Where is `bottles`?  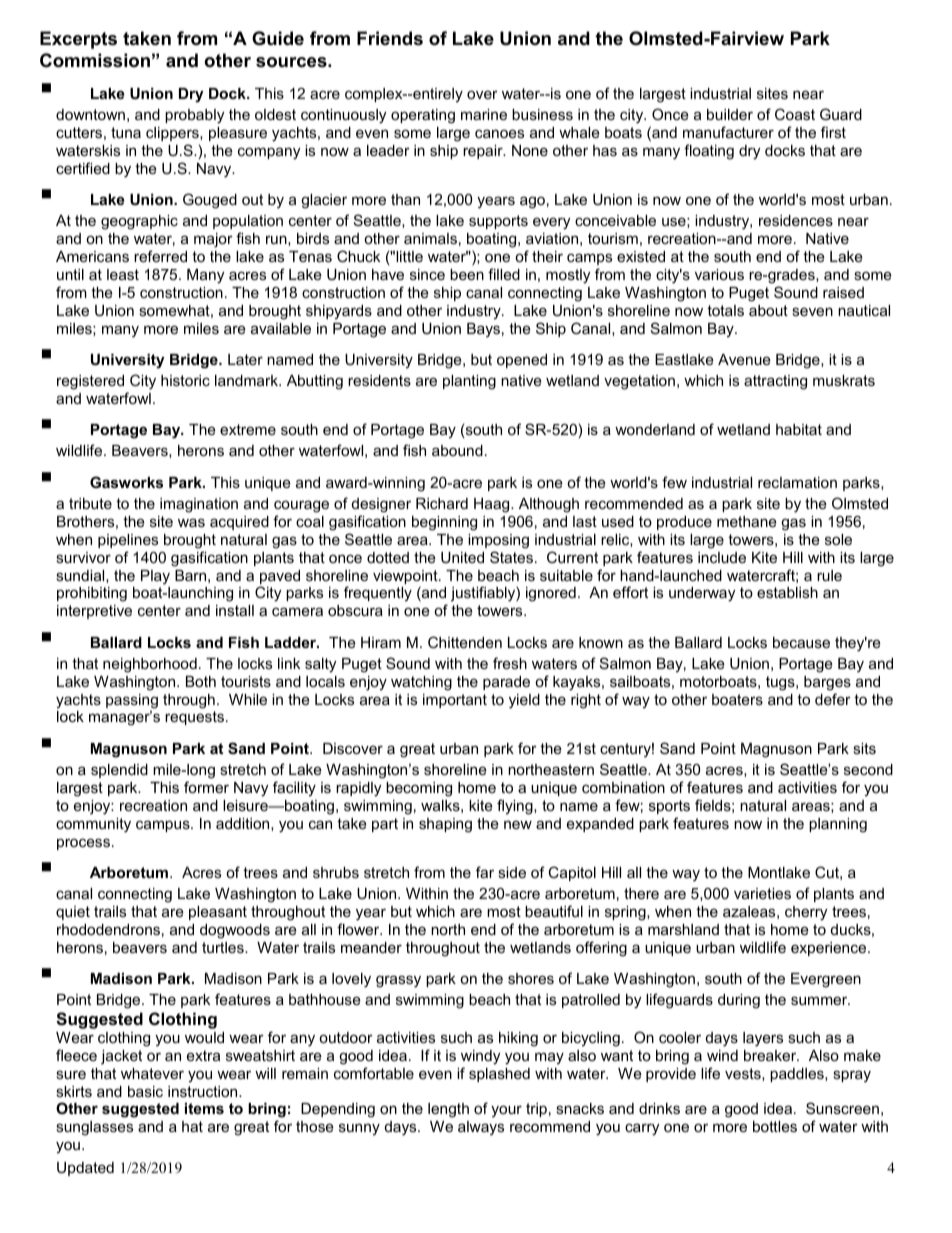
bottles is located at coordinates (775, 1126).
